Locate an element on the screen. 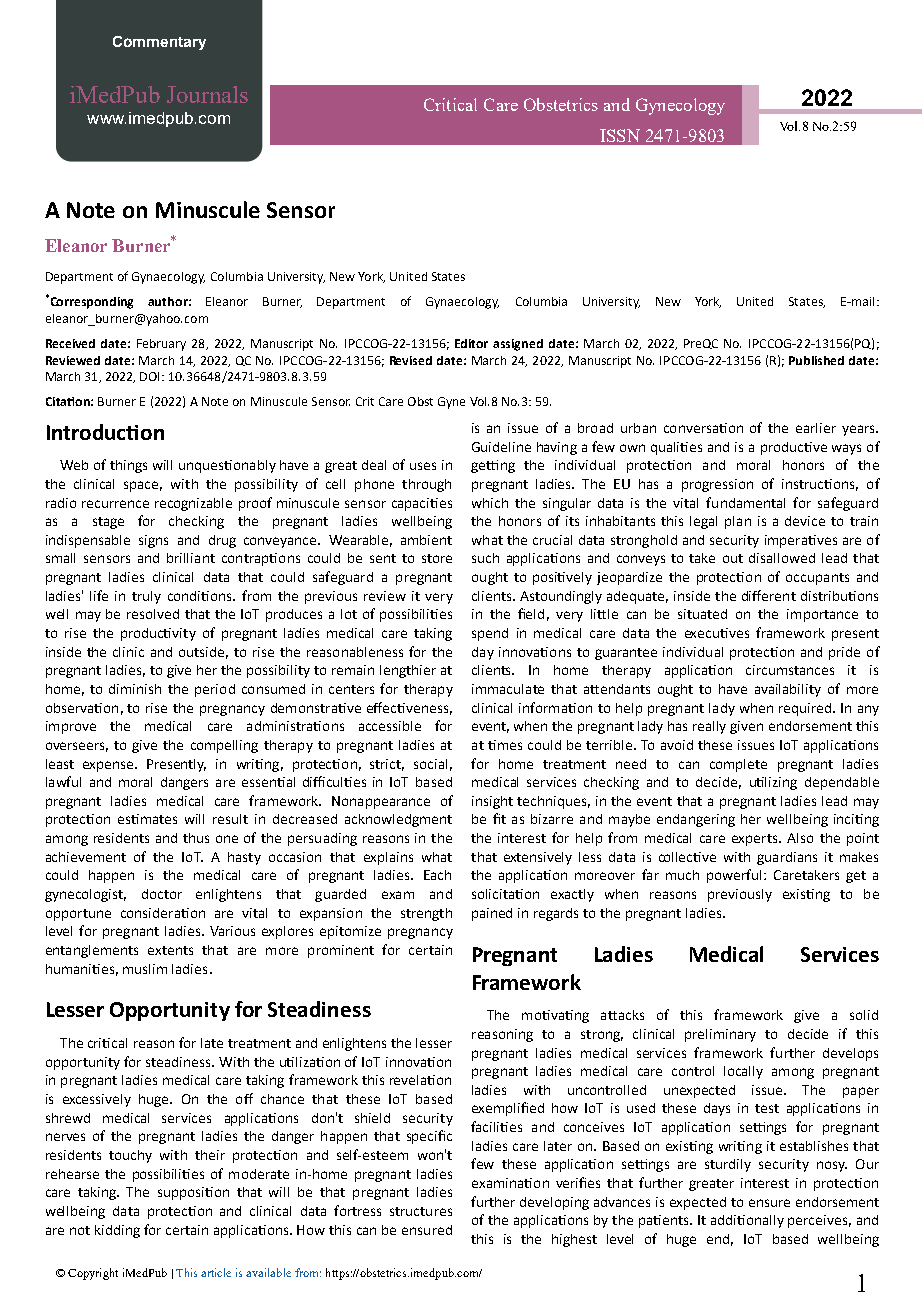 The image size is (924, 1308). Commentary is located at coordinates (159, 43).
